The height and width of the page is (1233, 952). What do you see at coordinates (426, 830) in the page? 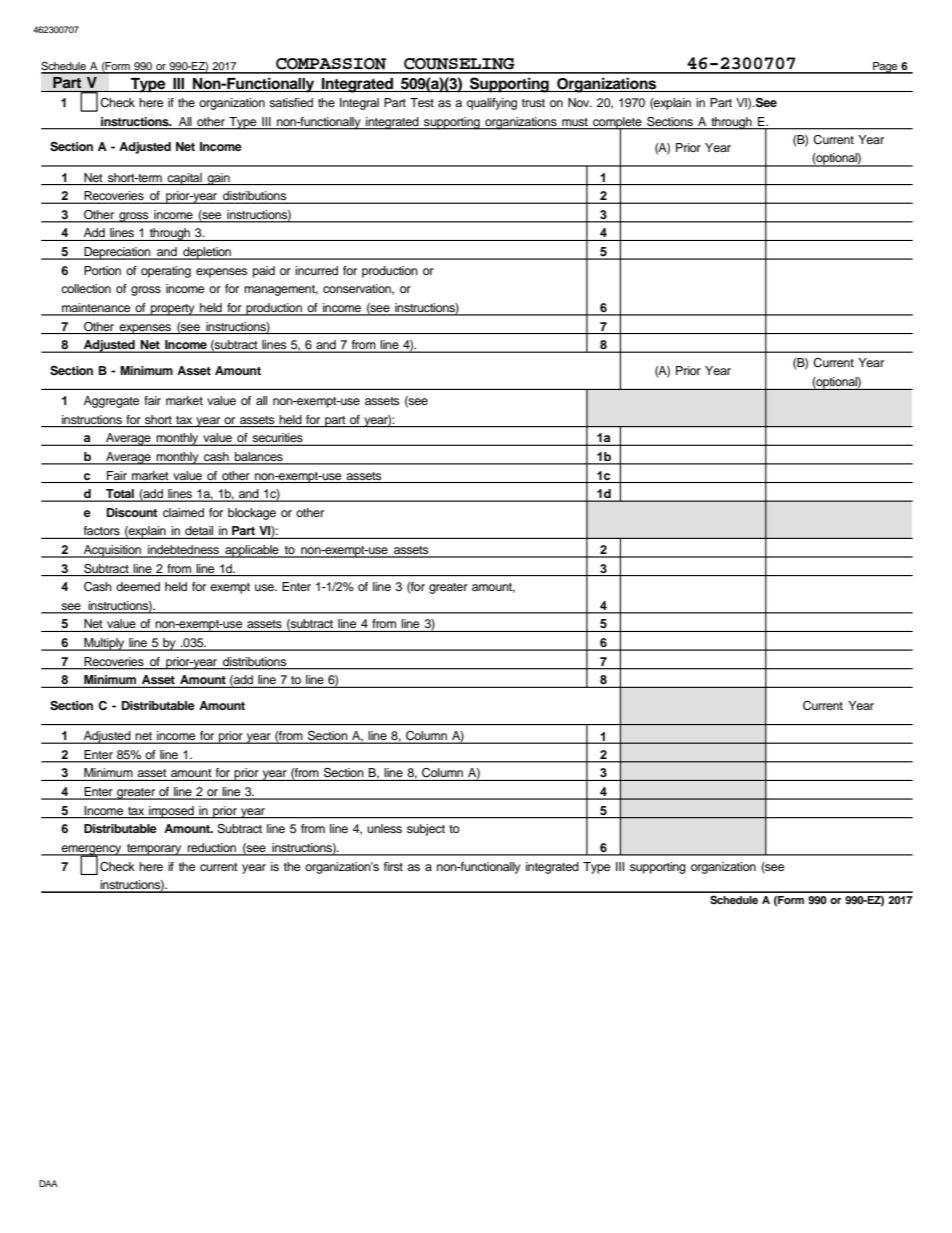
I see `subject` at bounding box center [426, 830].
